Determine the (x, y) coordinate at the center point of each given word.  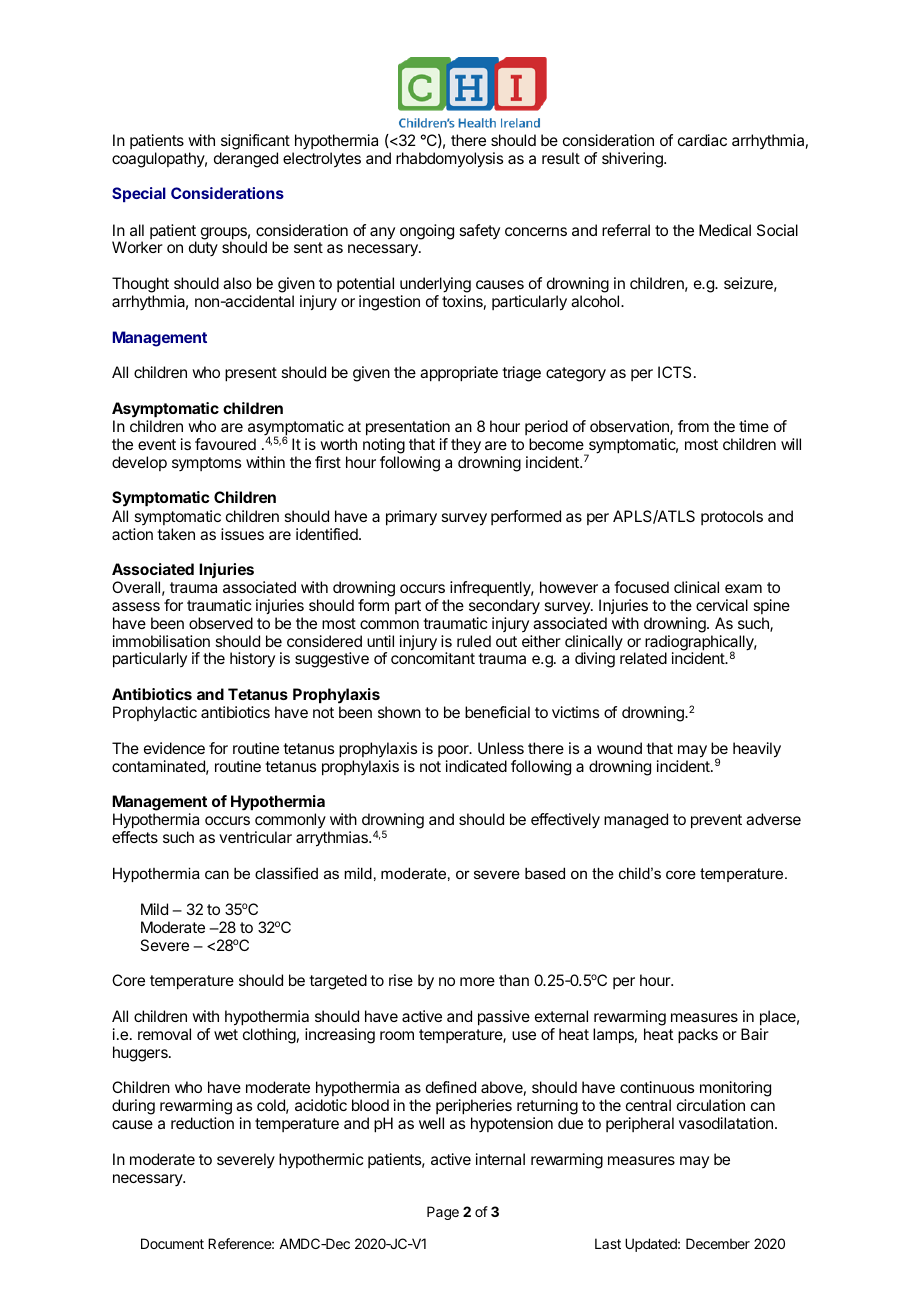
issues (242, 534)
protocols (732, 517)
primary (411, 518)
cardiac (702, 140)
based (545, 873)
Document (172, 1243)
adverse (773, 819)
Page (443, 1213)
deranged (246, 160)
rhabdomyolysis (449, 160)
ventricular (255, 837)
